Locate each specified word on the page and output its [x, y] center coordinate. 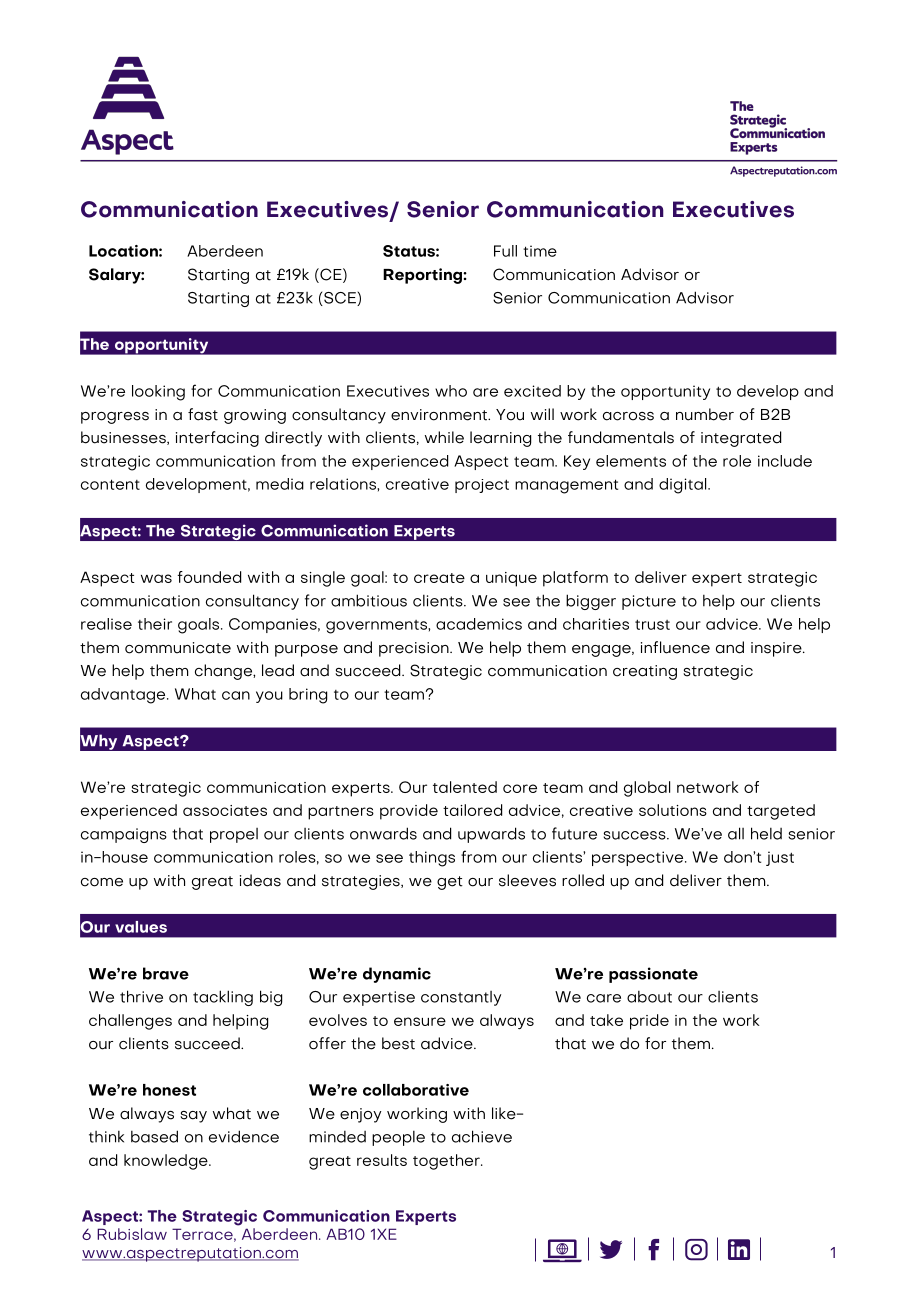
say [193, 1117]
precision [415, 649]
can [236, 695]
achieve [482, 1136]
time [540, 251]
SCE [340, 299]
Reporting [423, 276]
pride [649, 1022]
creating [645, 672]
